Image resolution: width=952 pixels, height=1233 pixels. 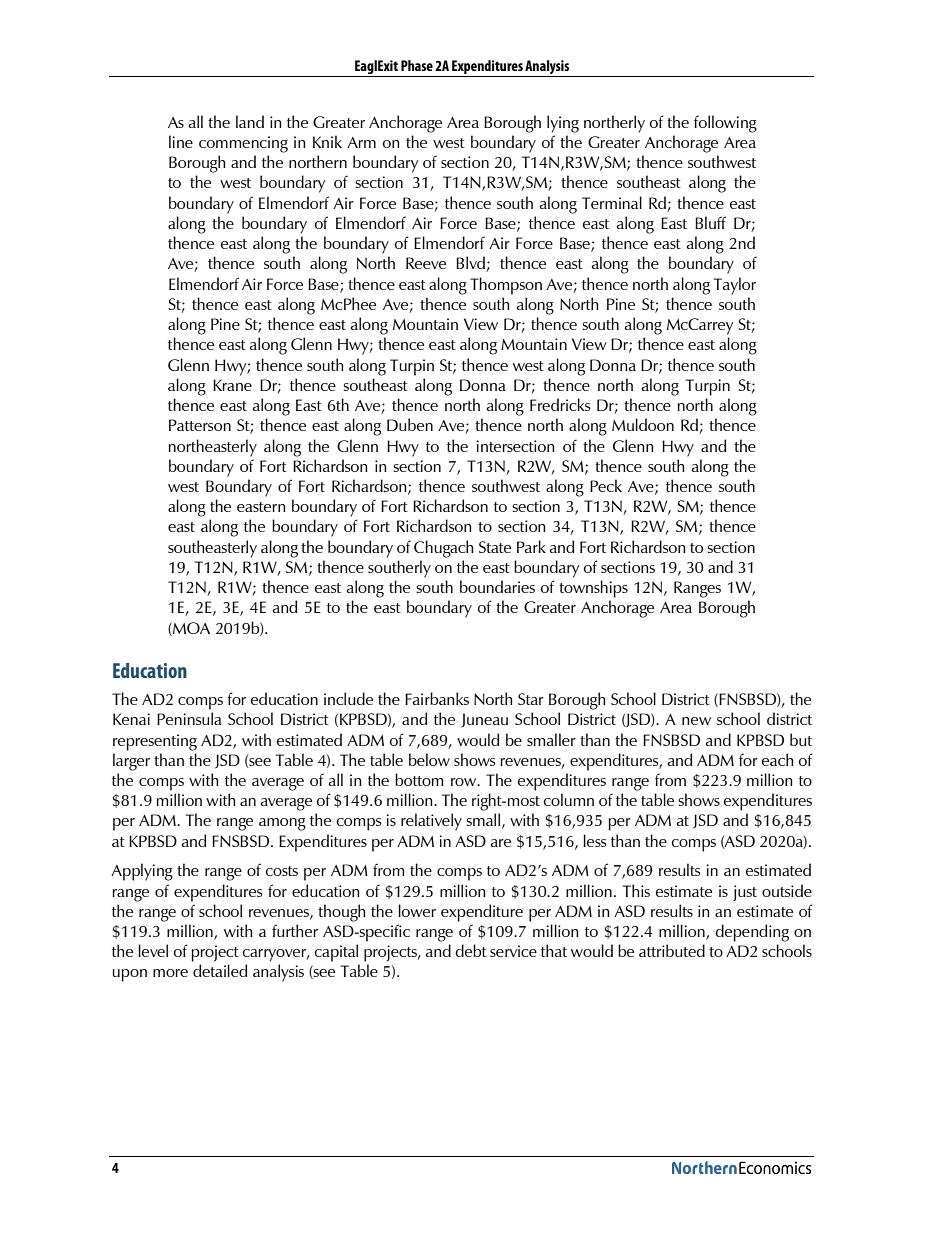 What do you see at coordinates (200, 425) in the image?
I see `Patterson` at bounding box center [200, 425].
